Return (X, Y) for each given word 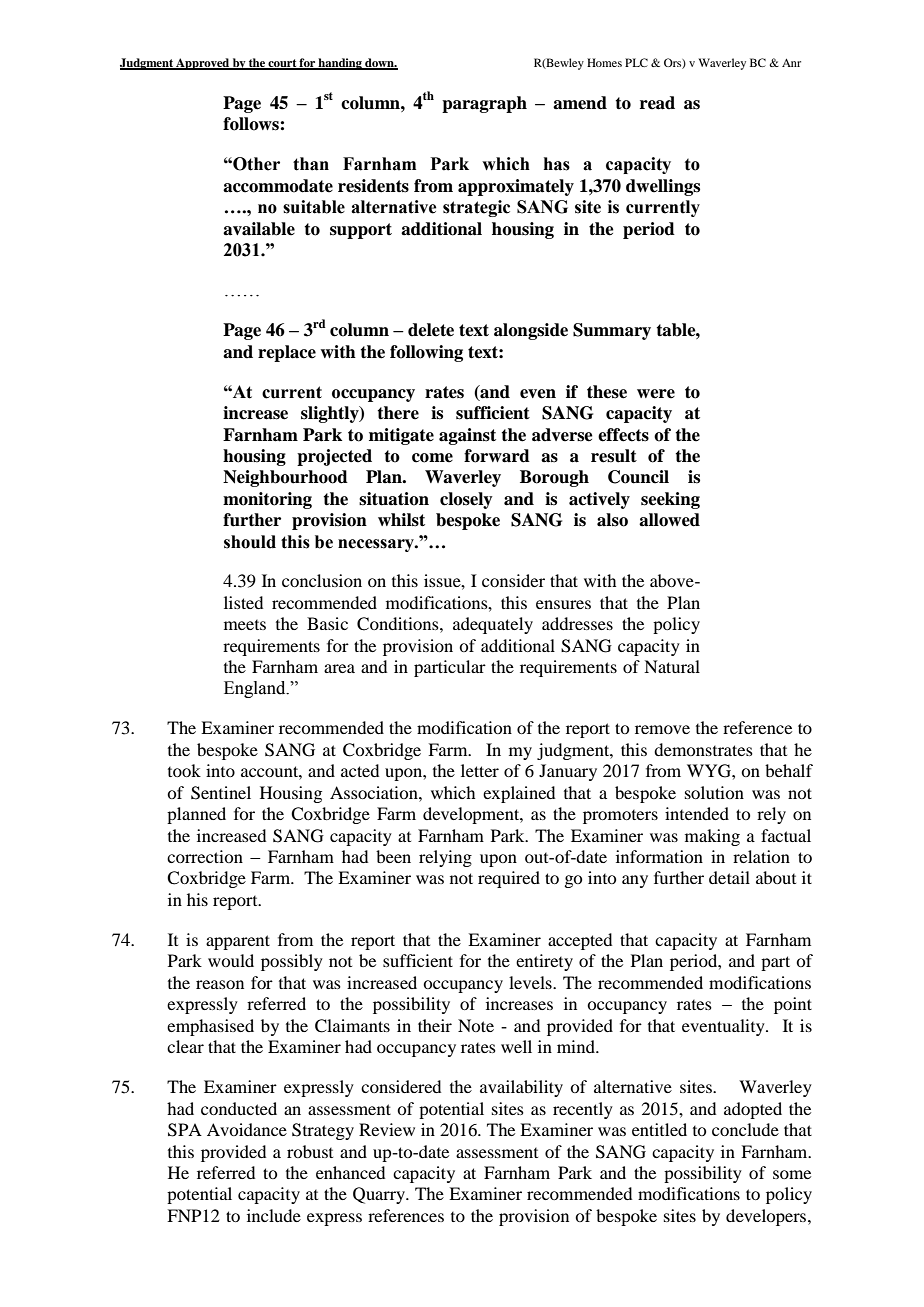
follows (252, 124)
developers (767, 1217)
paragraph (484, 104)
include (274, 1215)
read (657, 103)
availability (521, 1088)
